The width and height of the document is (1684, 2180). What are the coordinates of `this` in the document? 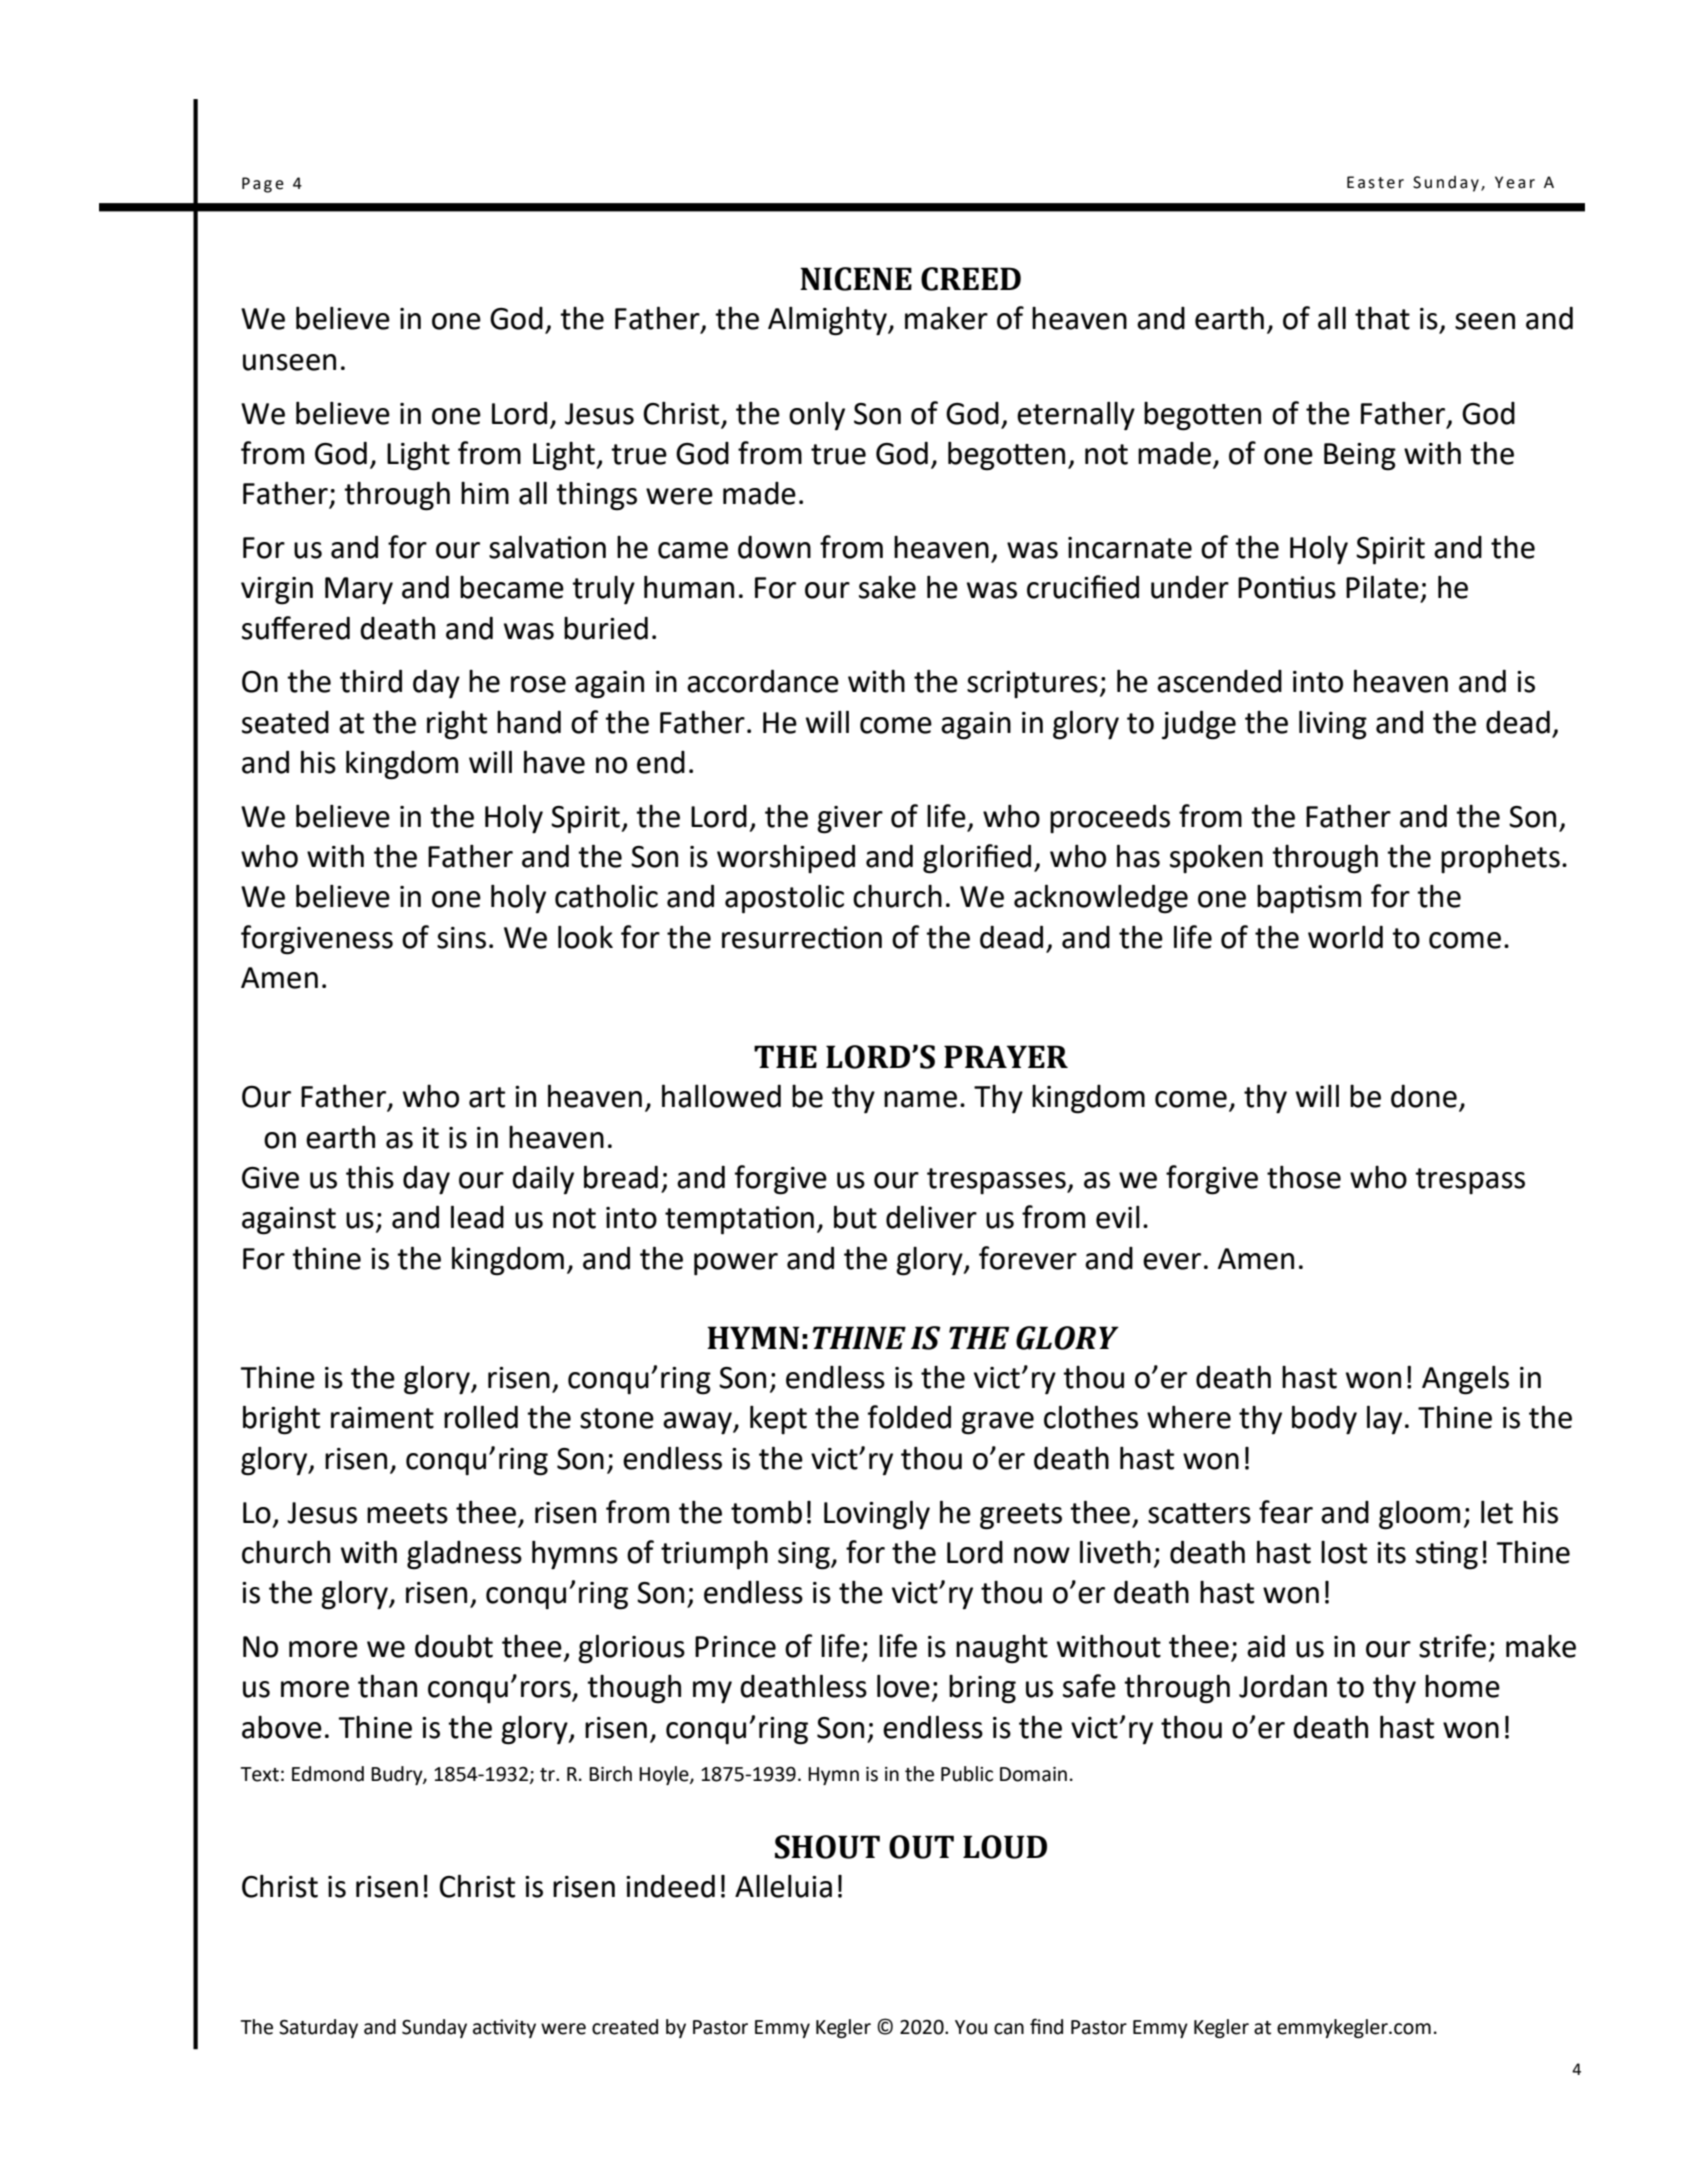 It's located at (370, 1177).
